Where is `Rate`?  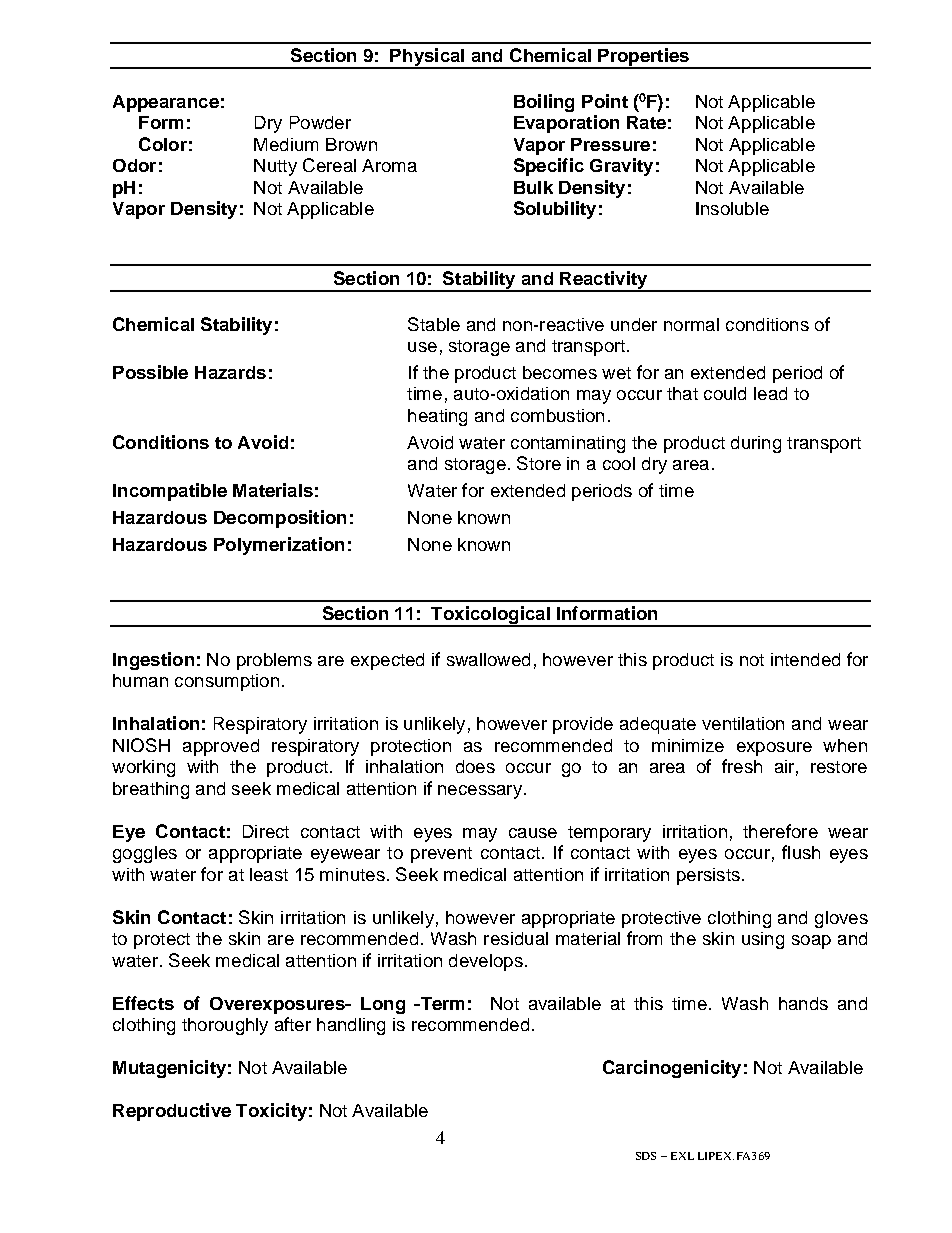
Rate is located at coordinates (646, 122).
